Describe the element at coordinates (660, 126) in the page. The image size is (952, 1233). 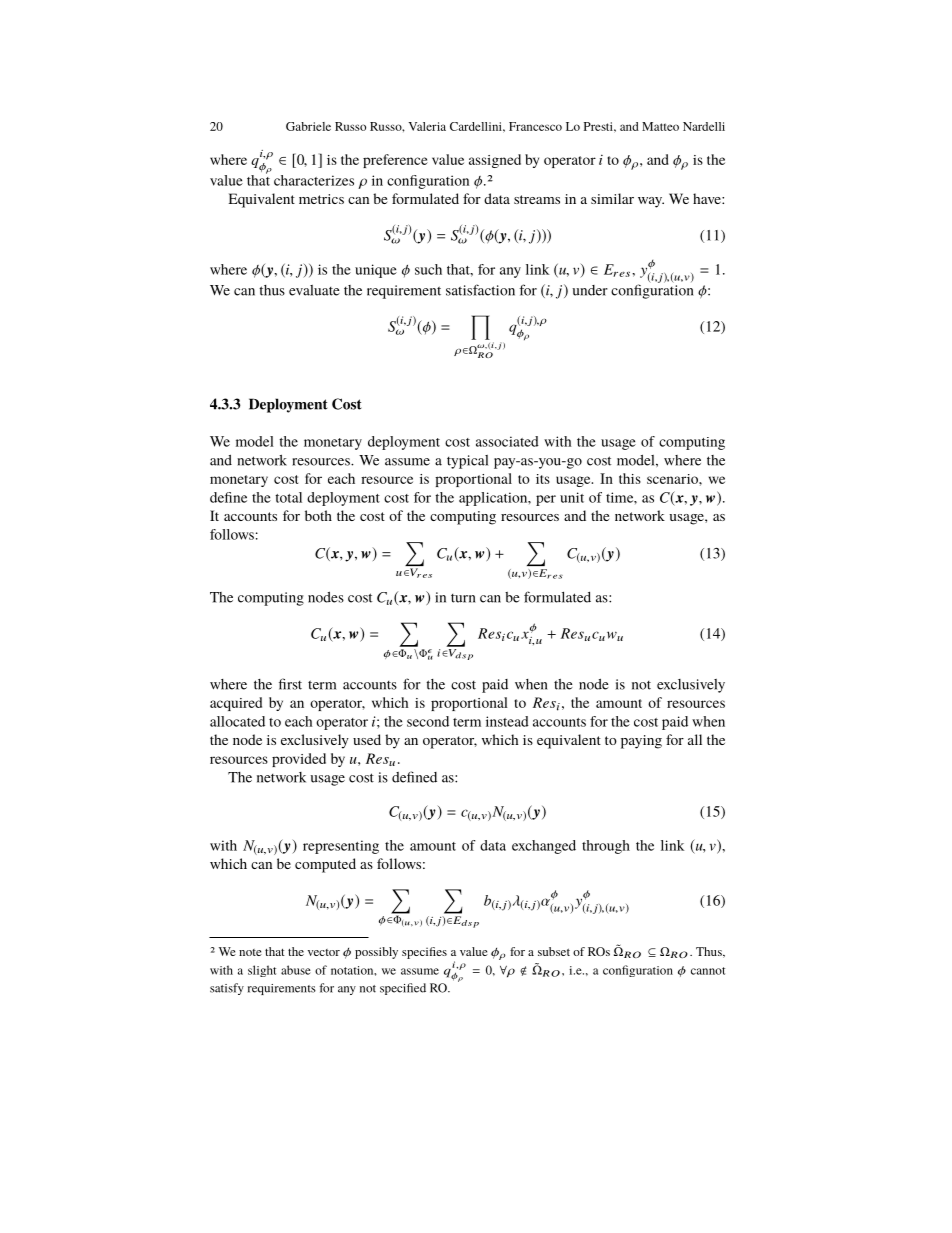
I see `Matteo` at that location.
